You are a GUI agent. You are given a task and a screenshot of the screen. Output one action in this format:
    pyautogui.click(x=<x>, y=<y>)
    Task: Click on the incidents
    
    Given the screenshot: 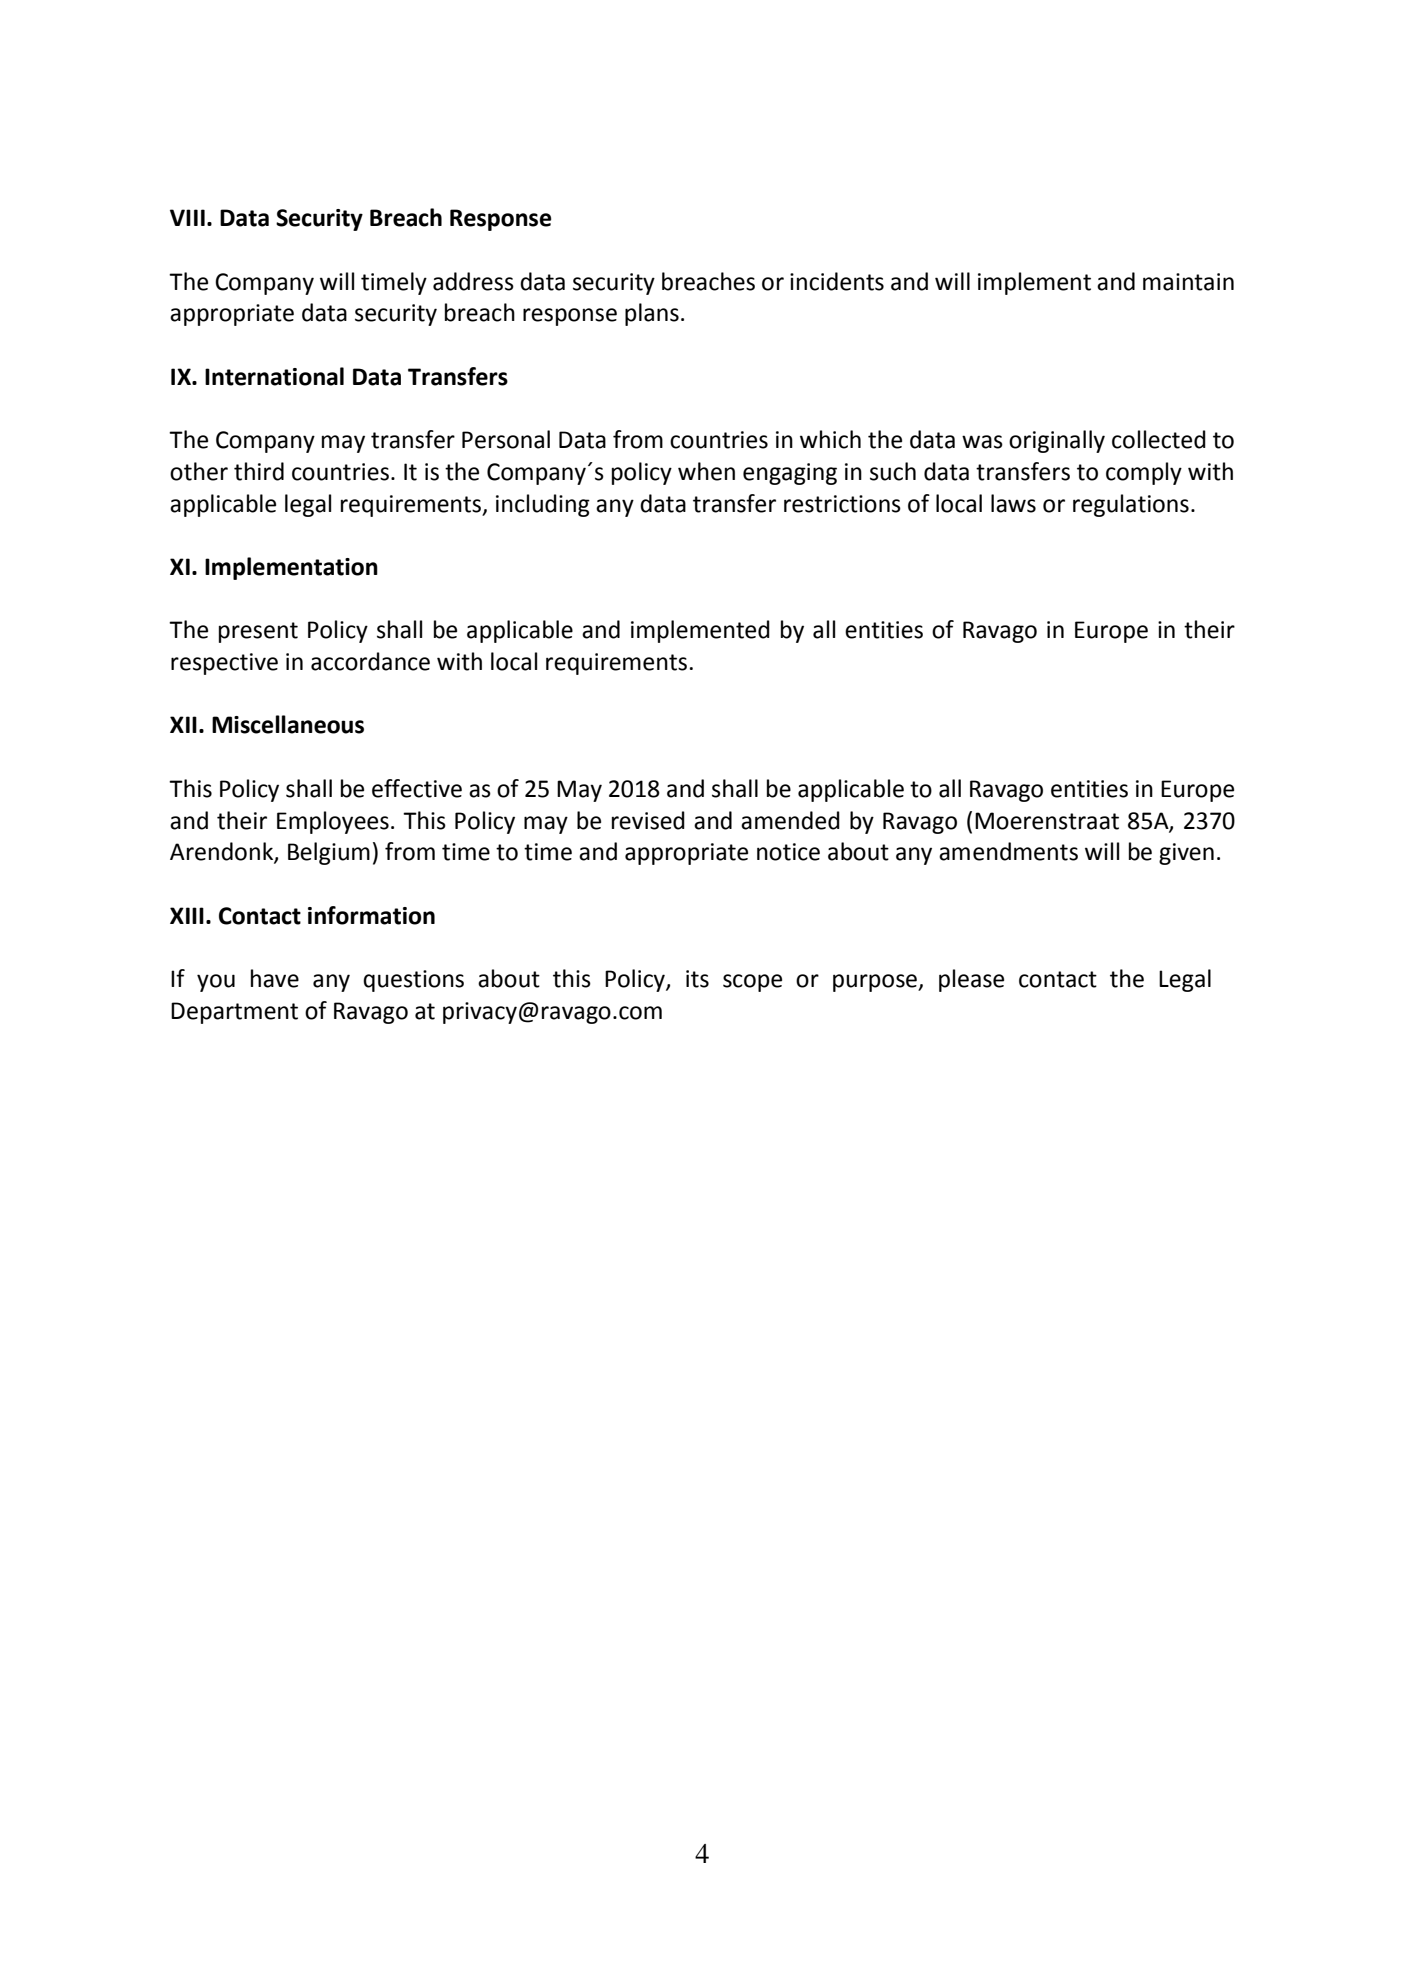 What is the action you would take?
    pyautogui.click(x=837, y=281)
